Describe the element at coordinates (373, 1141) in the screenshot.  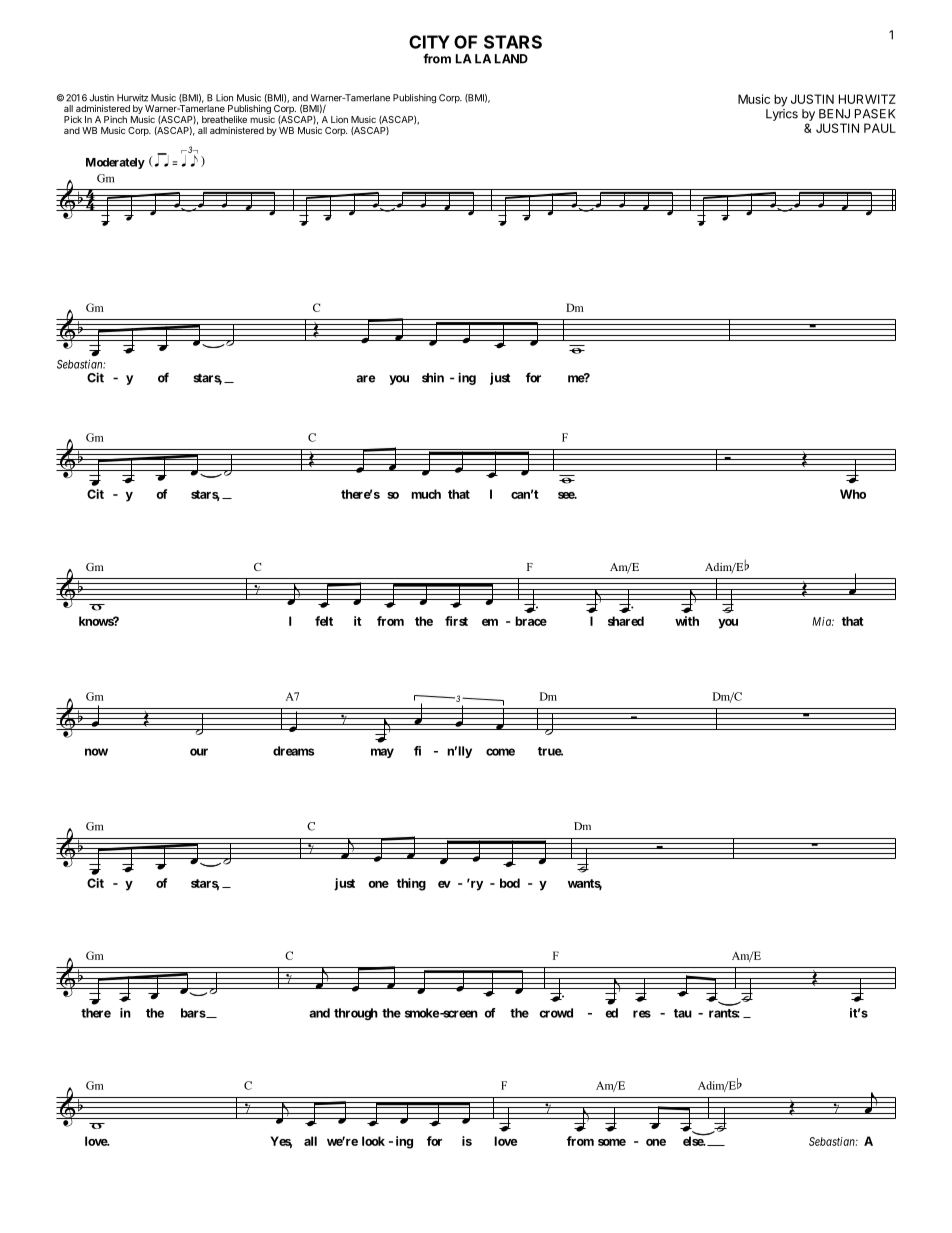
I see `look` at that location.
